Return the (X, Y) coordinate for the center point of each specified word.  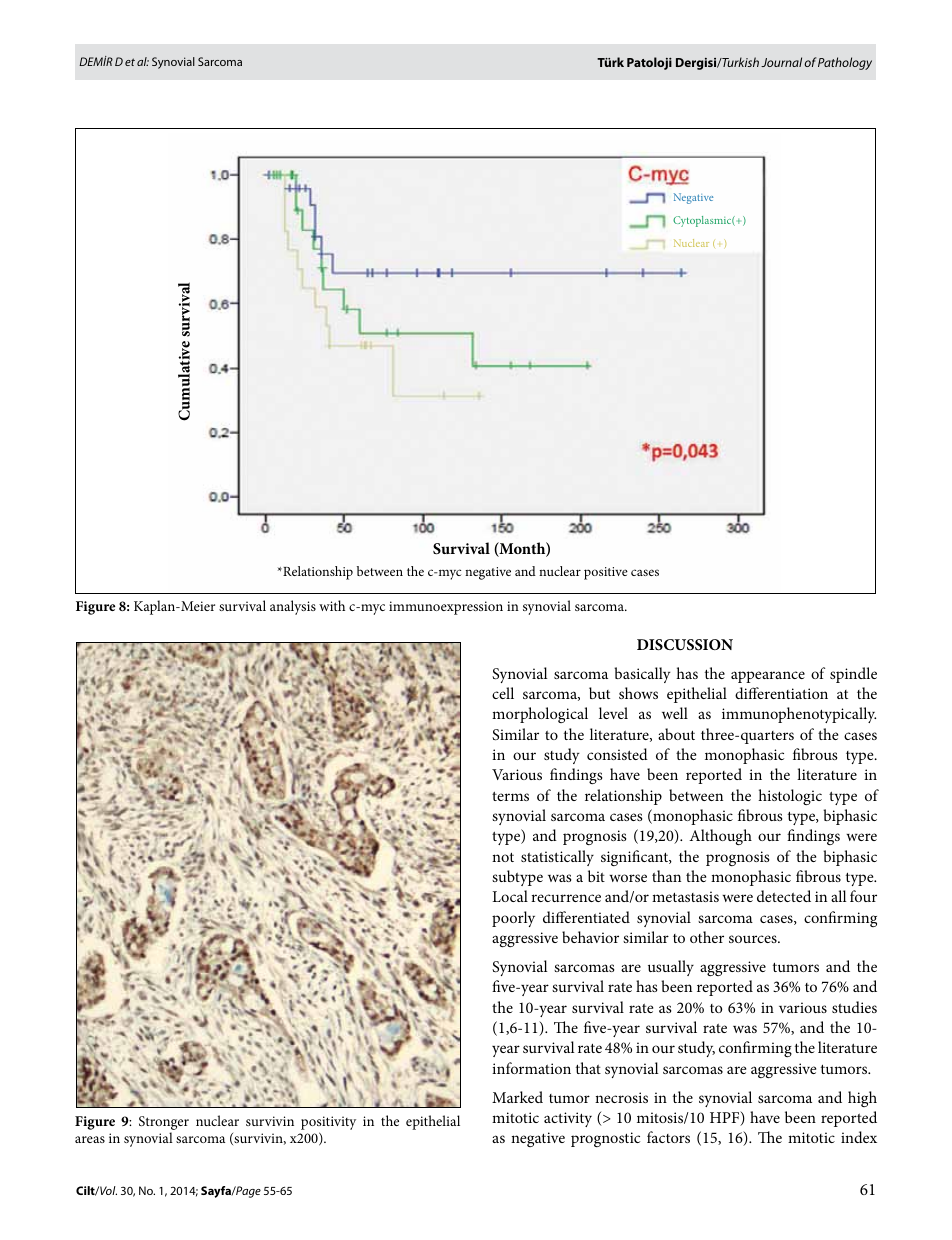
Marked (517, 1097)
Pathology (845, 63)
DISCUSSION (685, 645)
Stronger (164, 1124)
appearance (768, 677)
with (332, 605)
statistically (557, 858)
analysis (293, 607)
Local (510, 896)
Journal (781, 62)
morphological (540, 715)
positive (606, 573)
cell (503, 693)
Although (720, 837)
